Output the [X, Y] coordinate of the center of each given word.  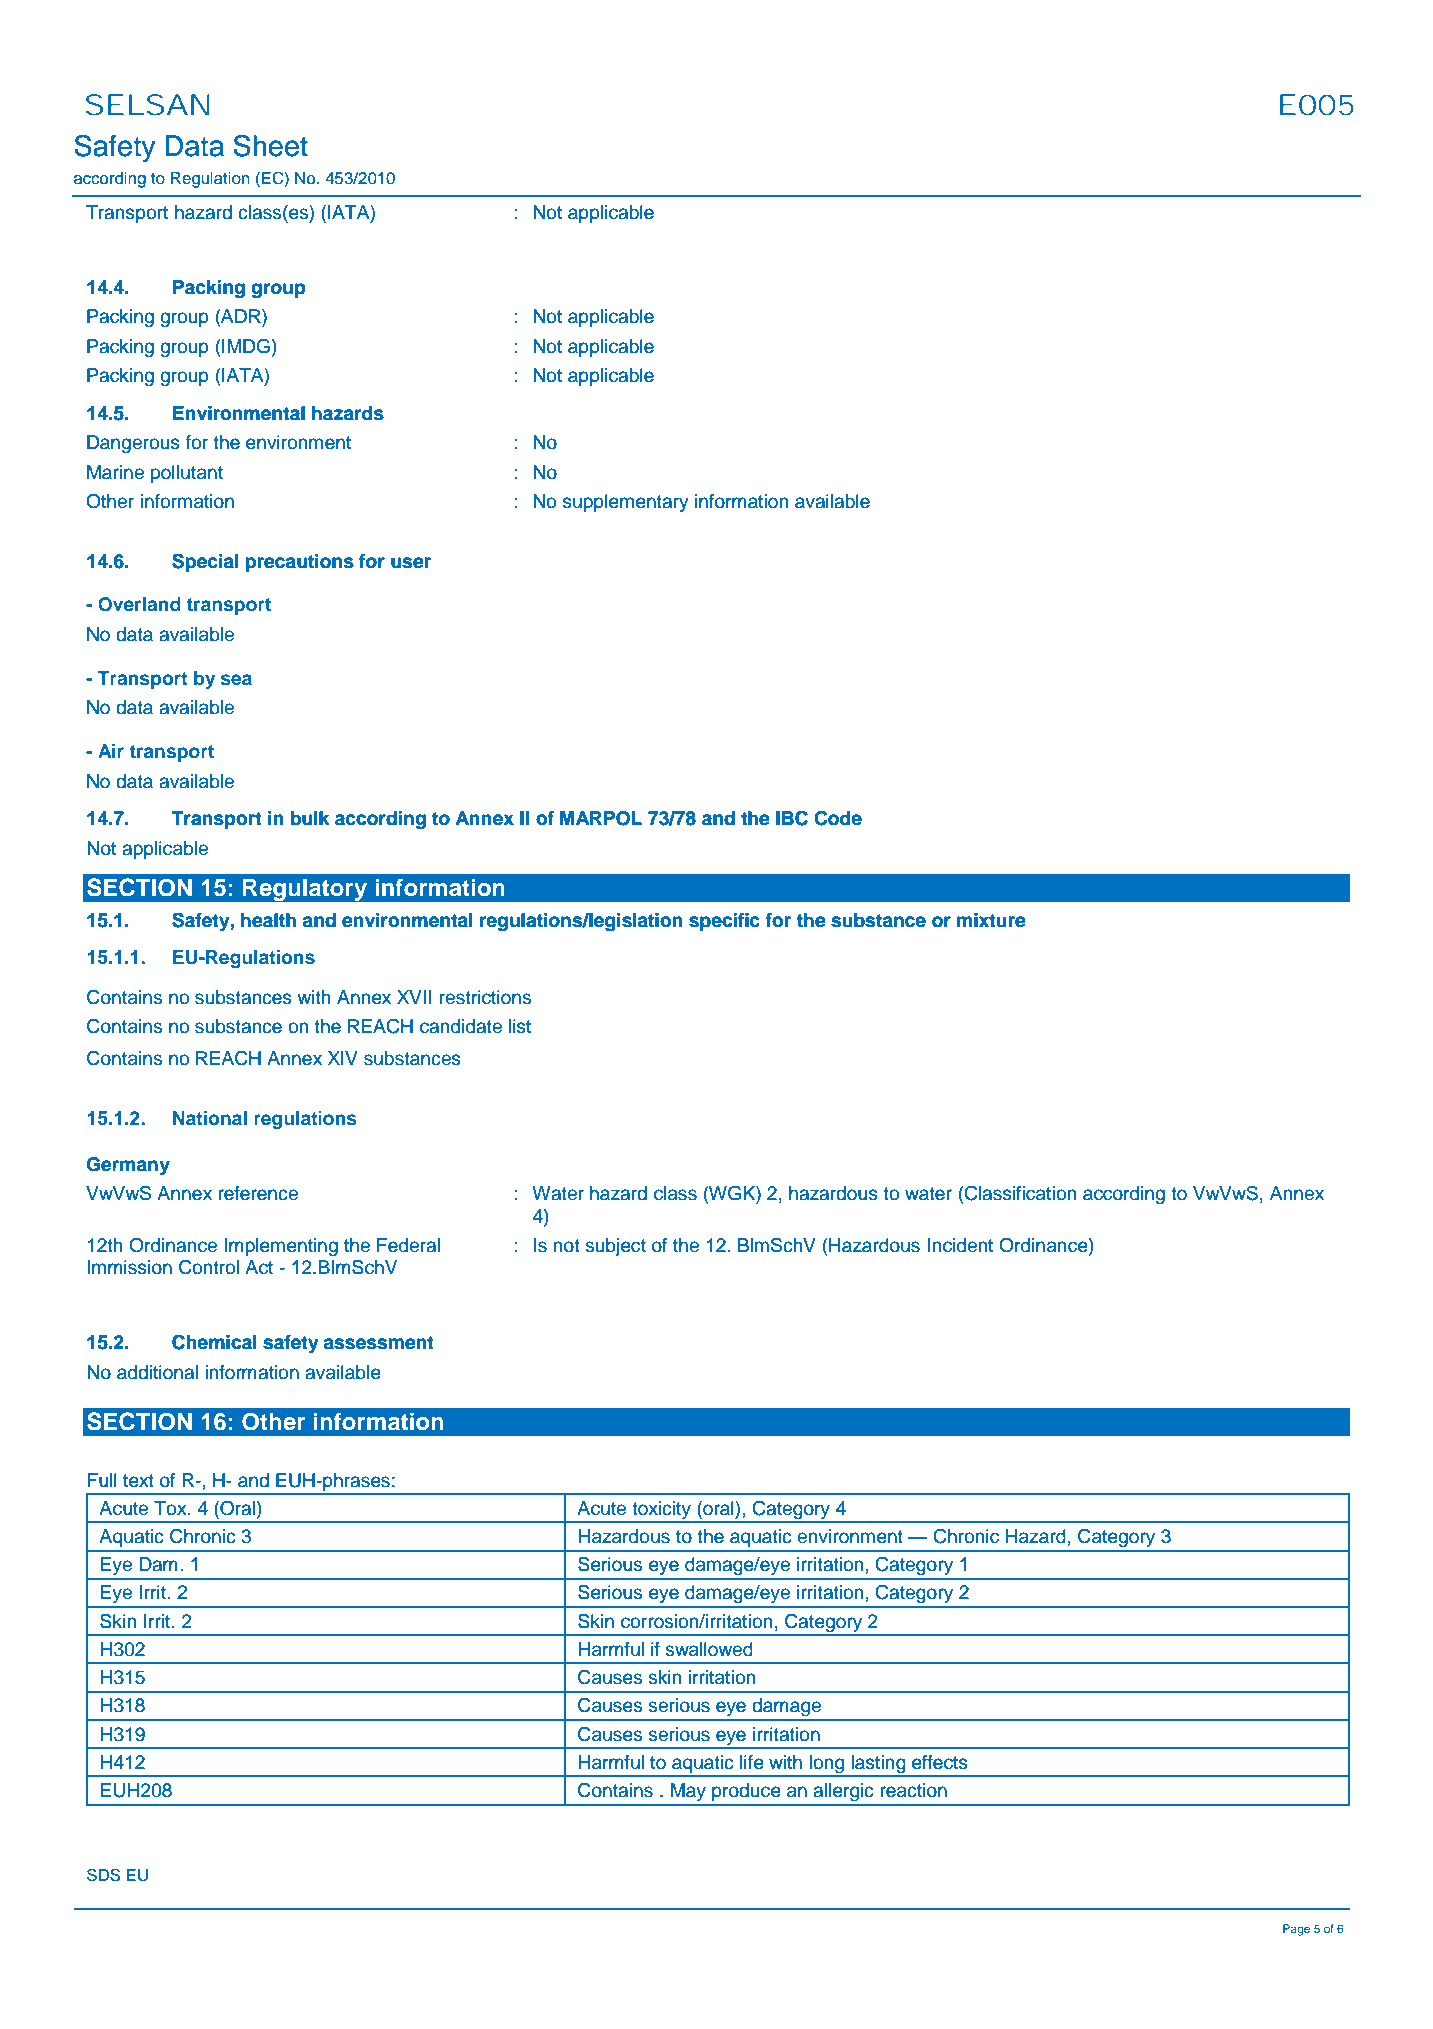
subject [615, 1247]
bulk [310, 818]
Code [838, 818]
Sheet [271, 146]
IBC [792, 818]
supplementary [626, 503]
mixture [991, 920]
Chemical [214, 1342]
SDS [103, 1875]
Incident [960, 1245]
